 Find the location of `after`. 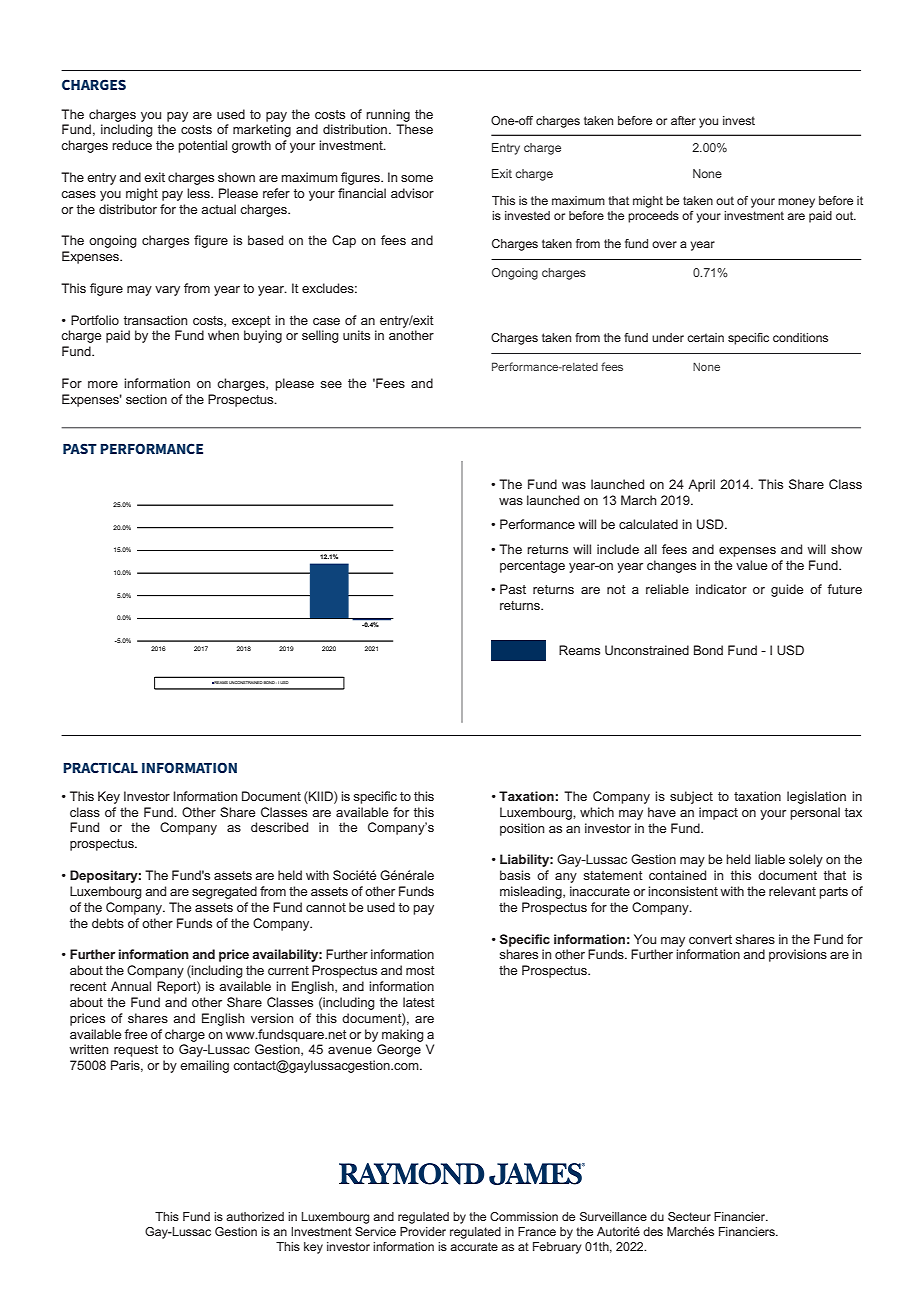

after is located at coordinates (683, 120).
